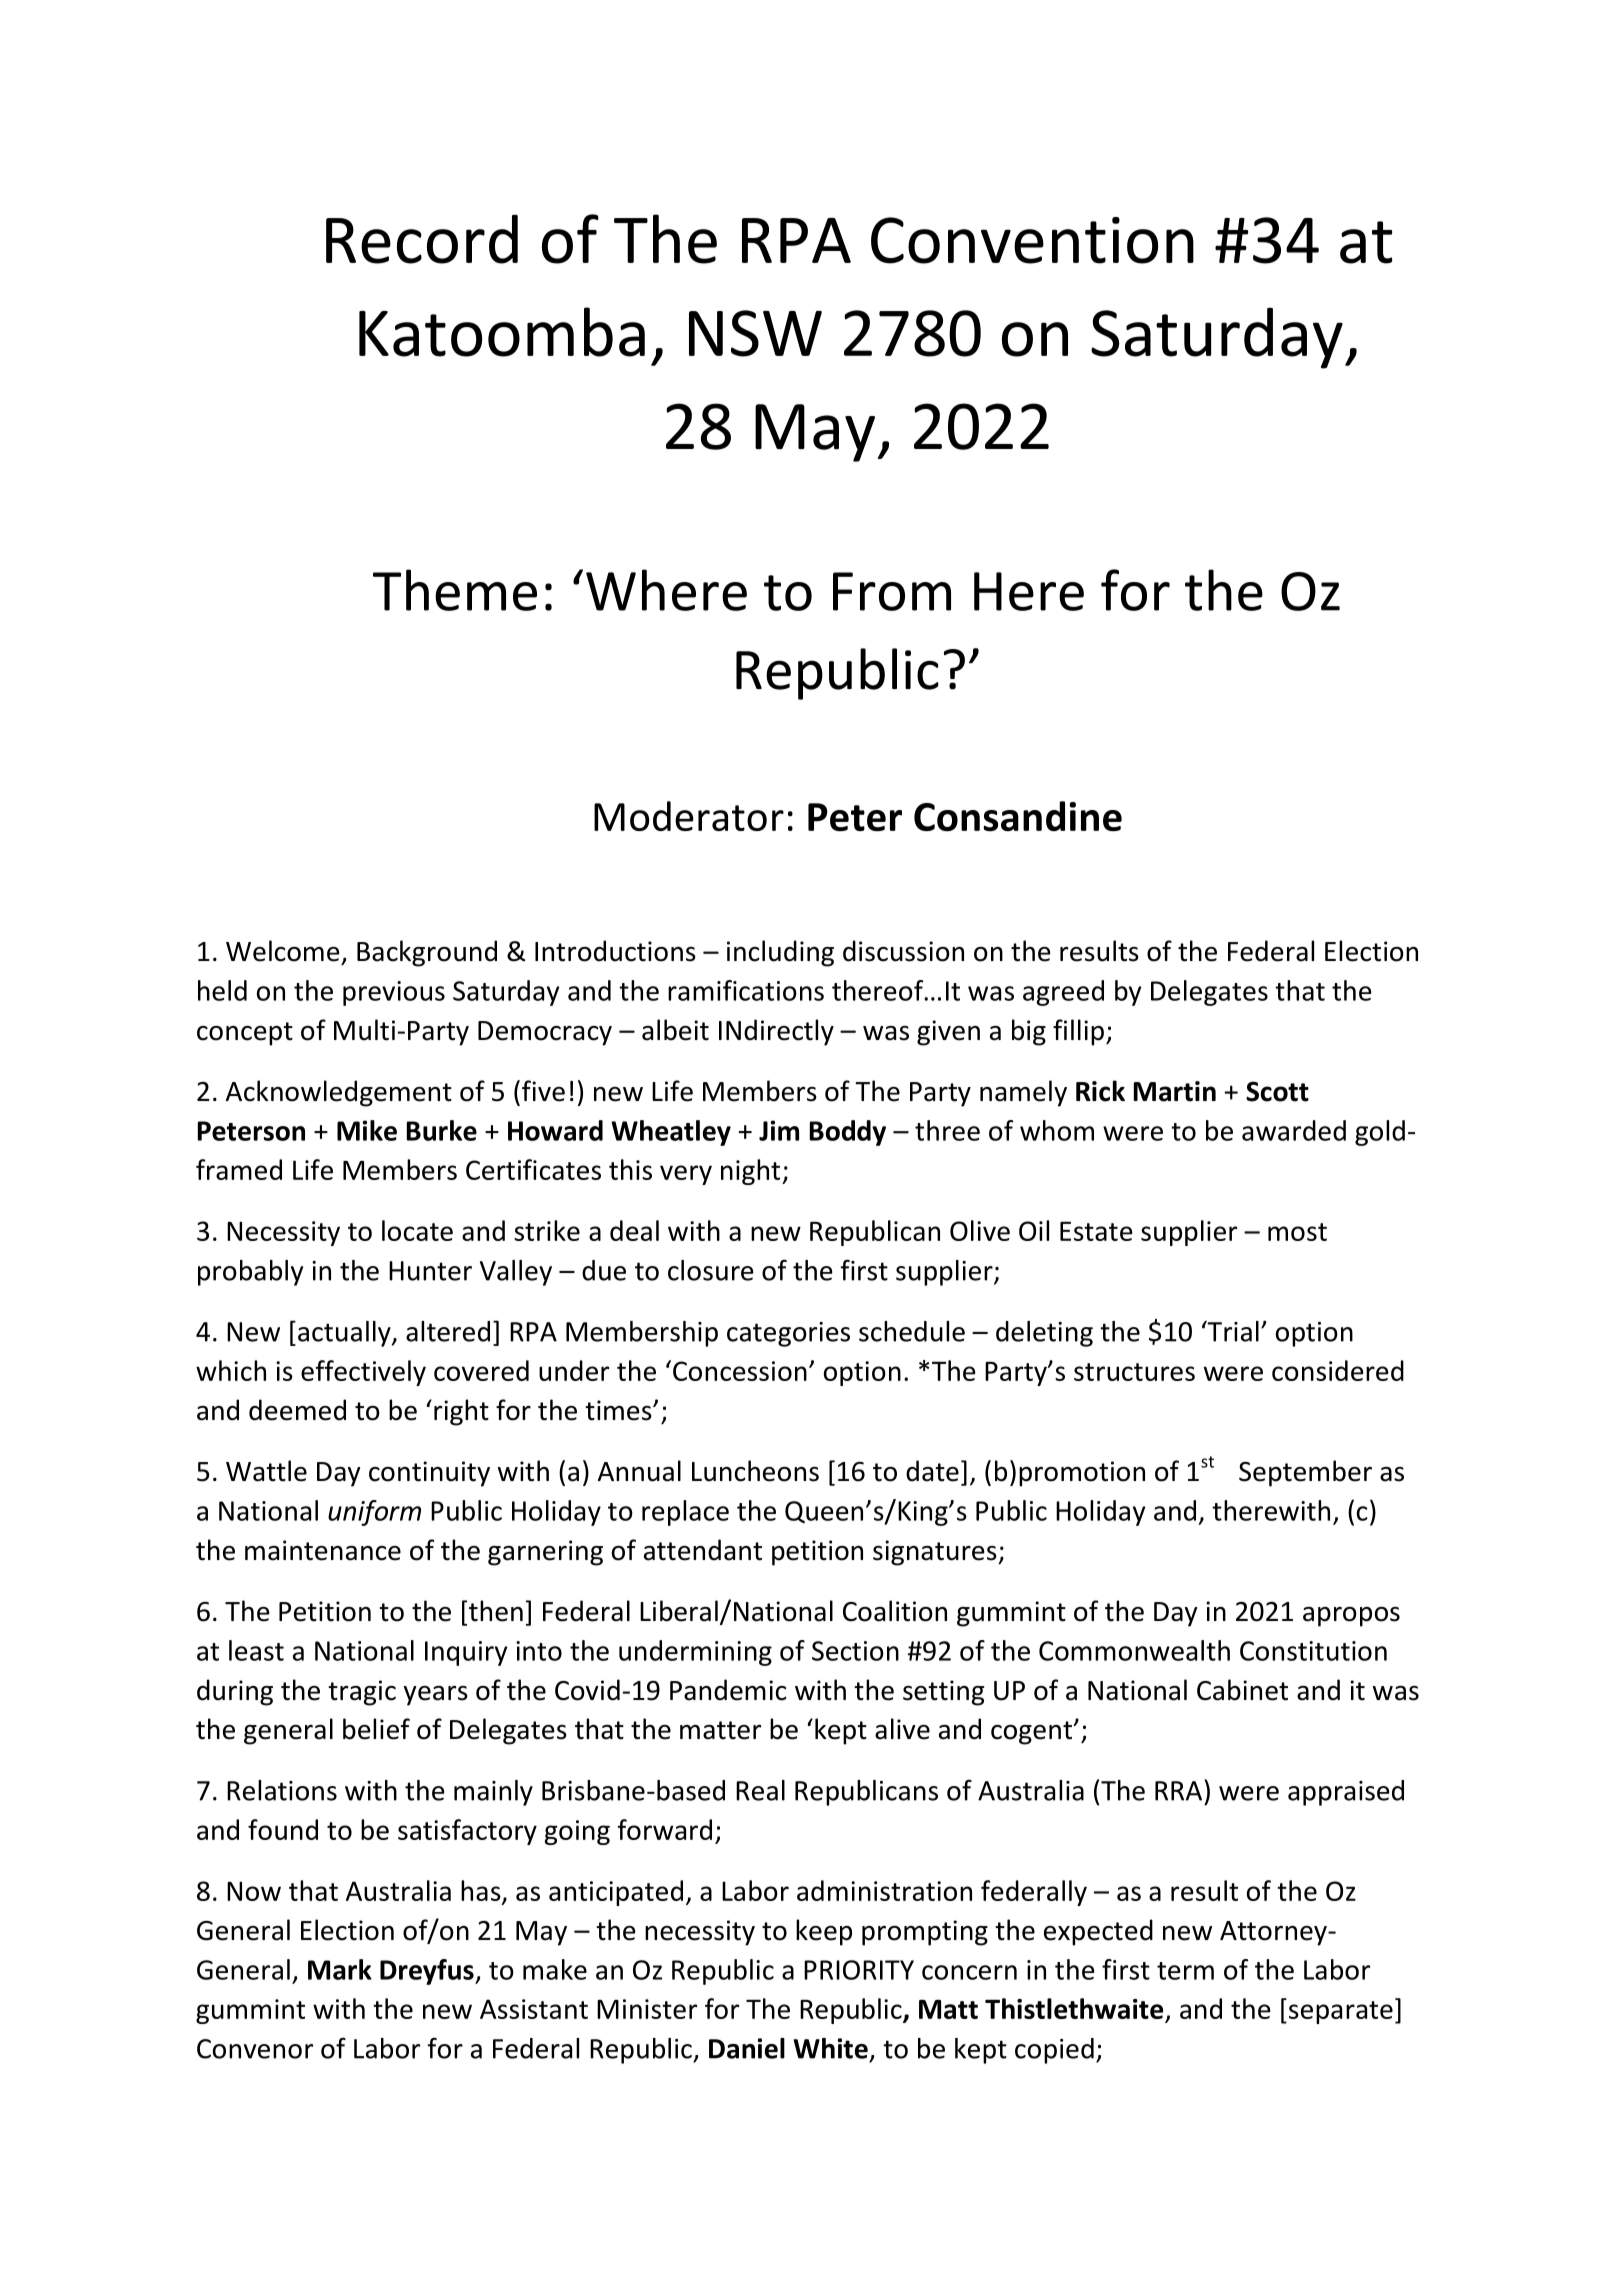 The width and height of the screenshot is (1617, 2287). What do you see at coordinates (1032, 240) in the screenshot?
I see `Convention` at bounding box center [1032, 240].
